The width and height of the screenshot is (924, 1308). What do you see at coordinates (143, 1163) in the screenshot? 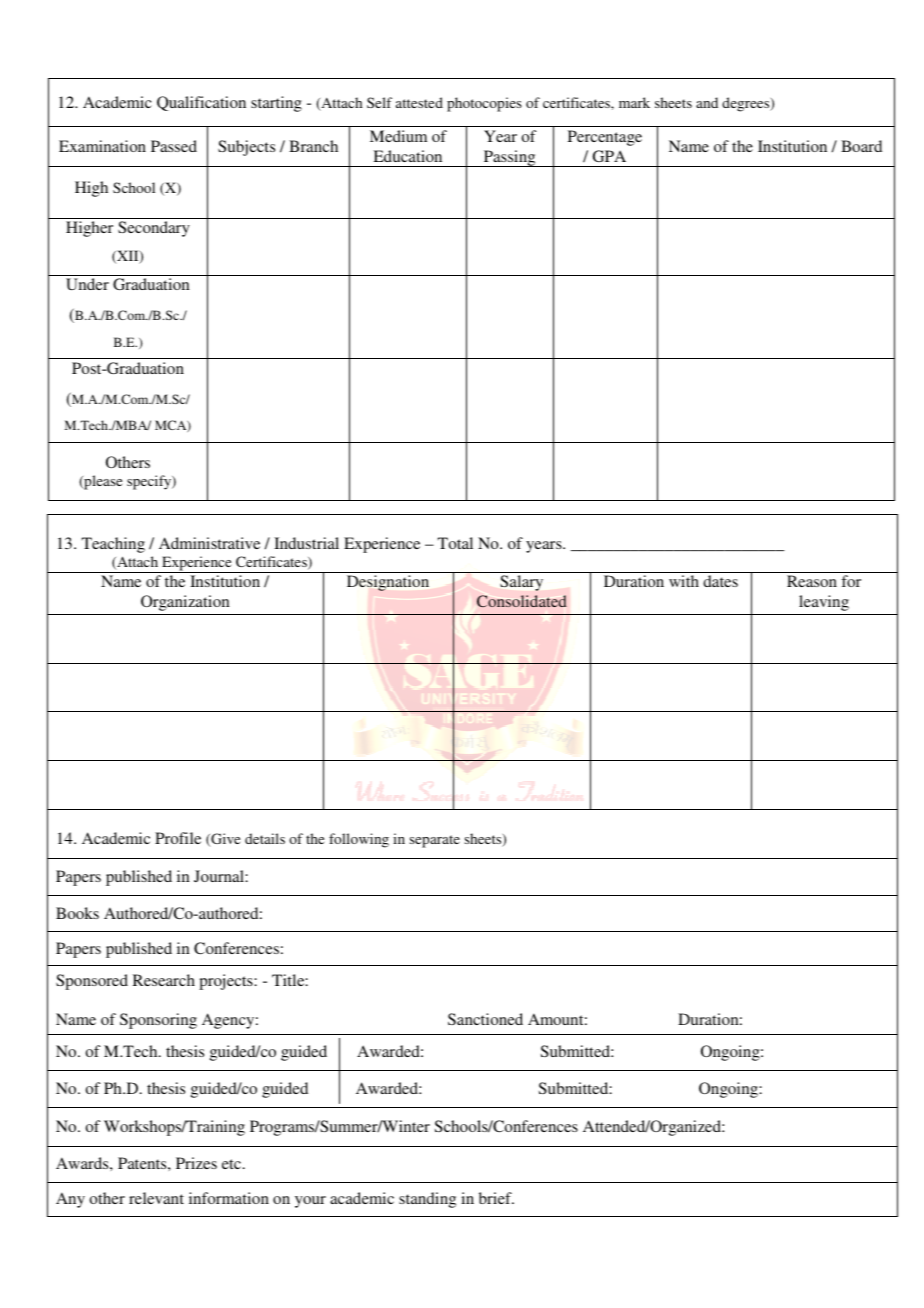
I see `Patents` at bounding box center [143, 1163].
